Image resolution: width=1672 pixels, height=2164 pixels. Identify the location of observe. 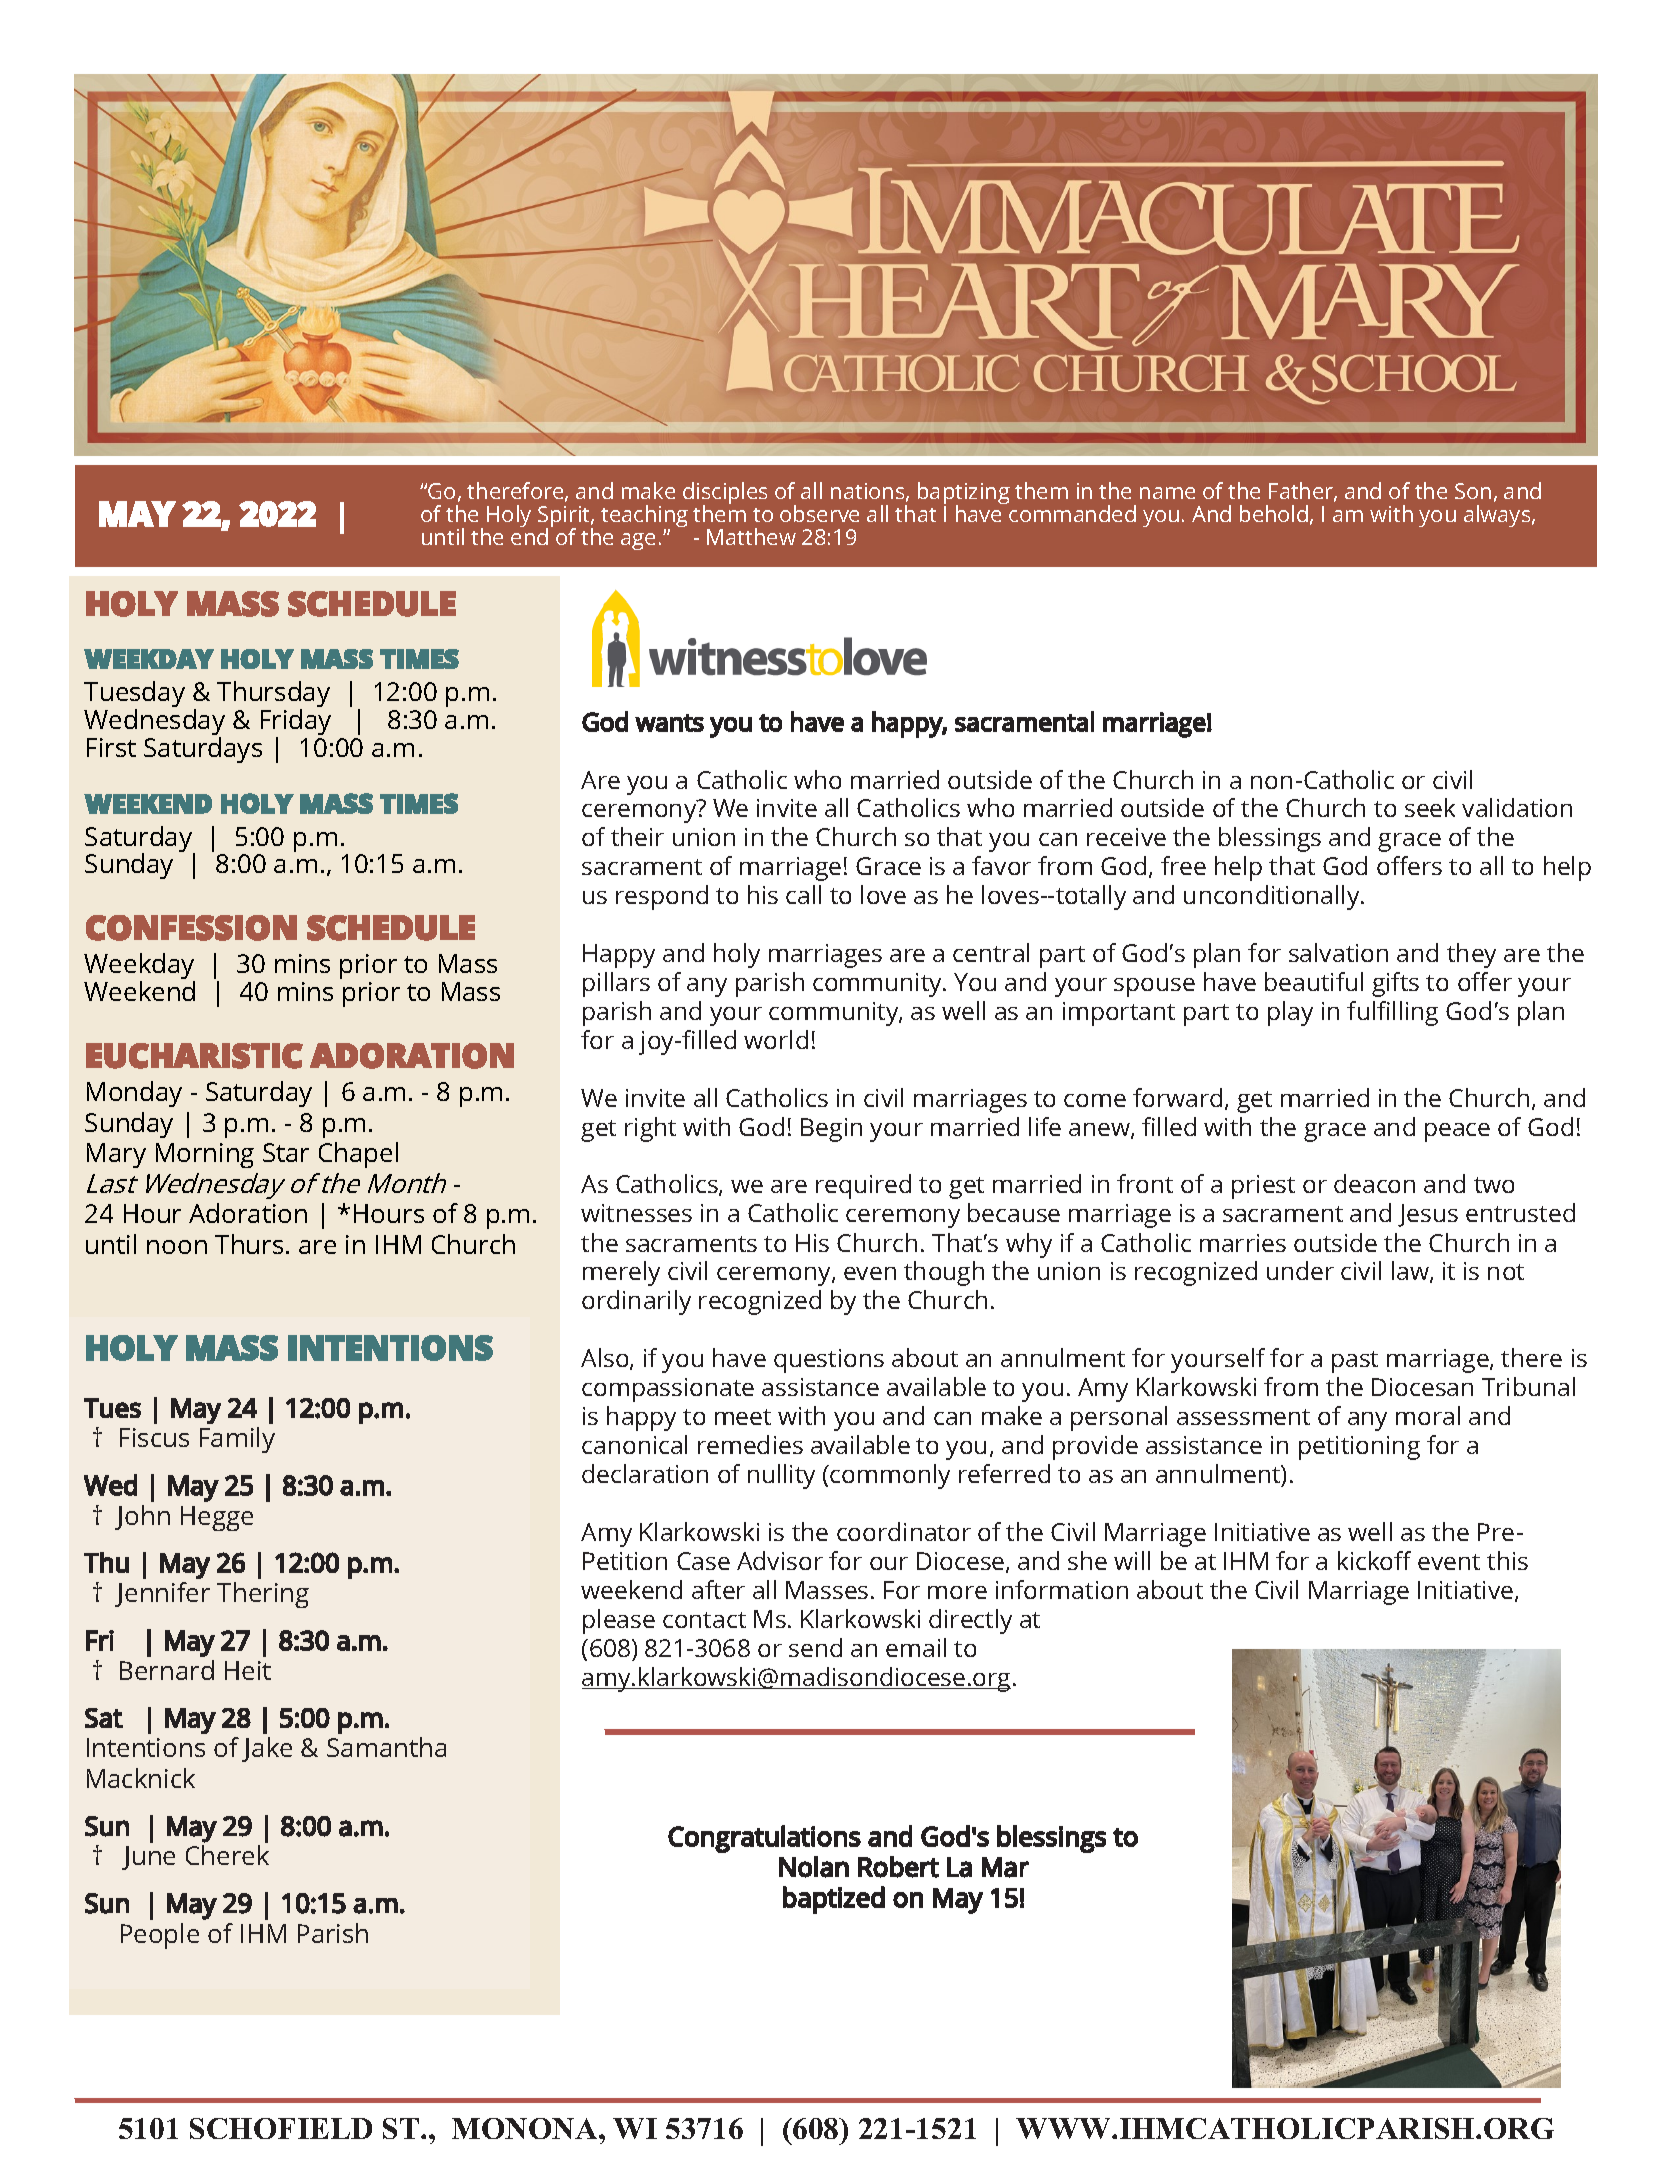
(819, 513).
